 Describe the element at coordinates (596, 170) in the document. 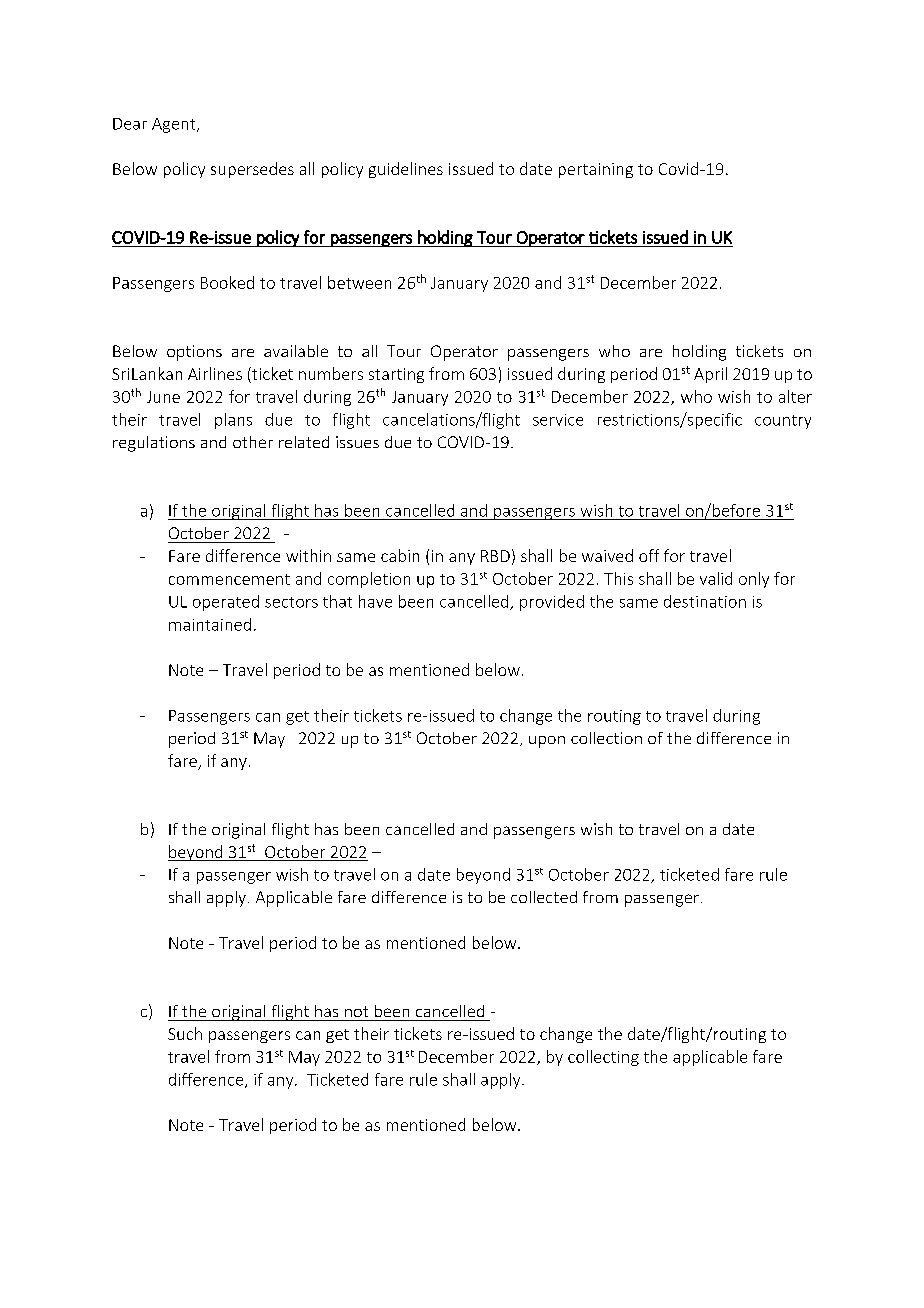

I see `pertaining` at that location.
